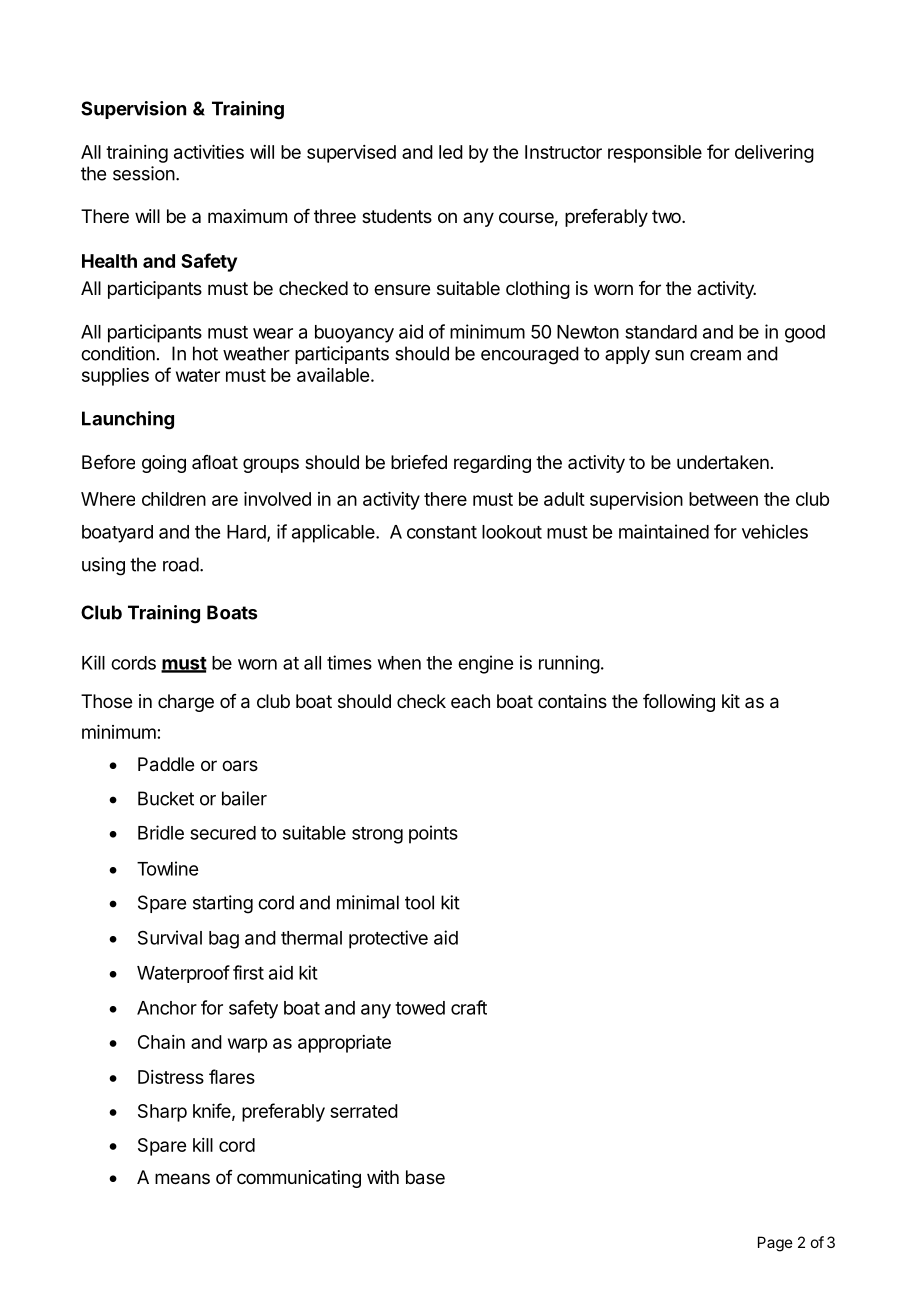 This image has height=1307, width=924. I want to click on undertaken, so click(723, 462).
